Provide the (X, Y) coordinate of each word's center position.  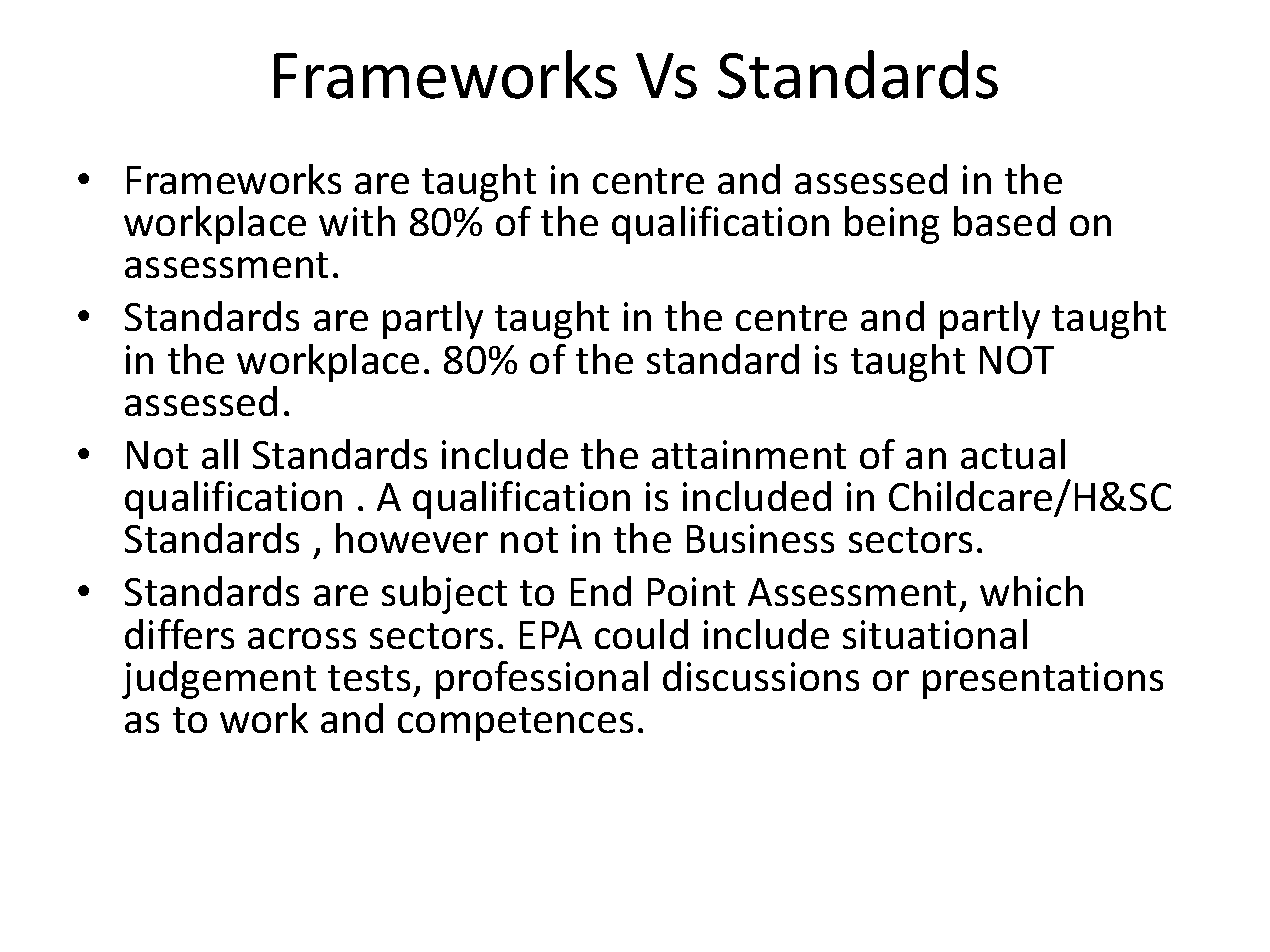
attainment (749, 454)
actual (1013, 454)
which (1031, 591)
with (357, 221)
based (1004, 221)
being (892, 225)
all (220, 454)
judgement (219, 680)
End (601, 591)
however (412, 538)
